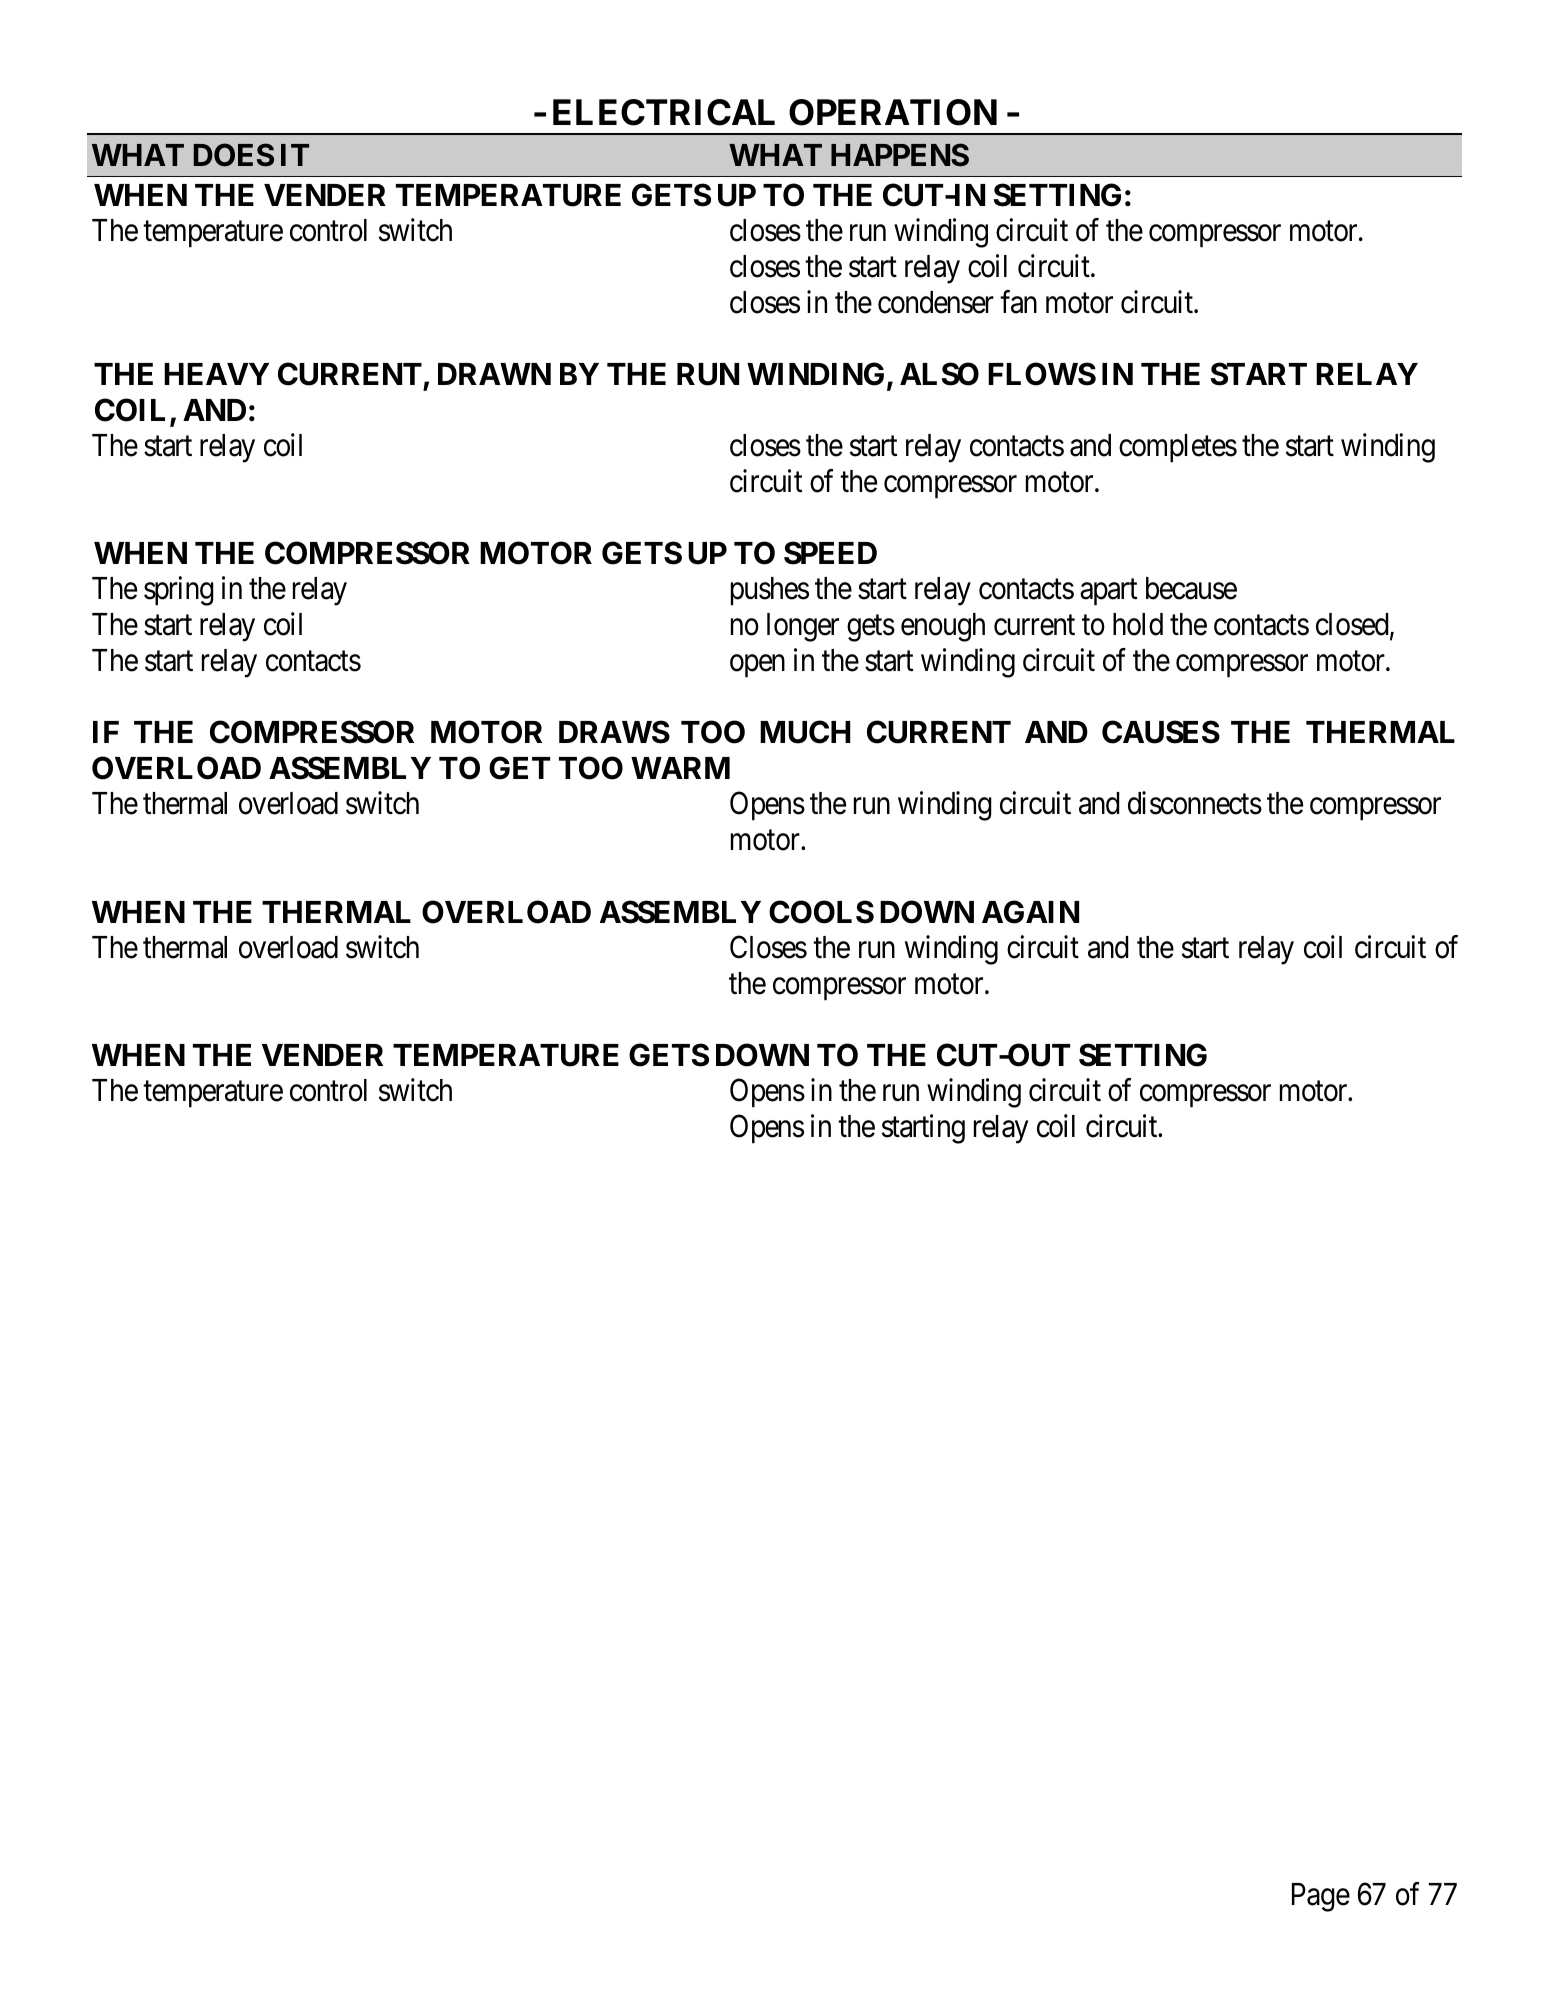  What do you see at coordinates (664, 112) in the screenshot?
I see `ELECTRICAL` at bounding box center [664, 112].
